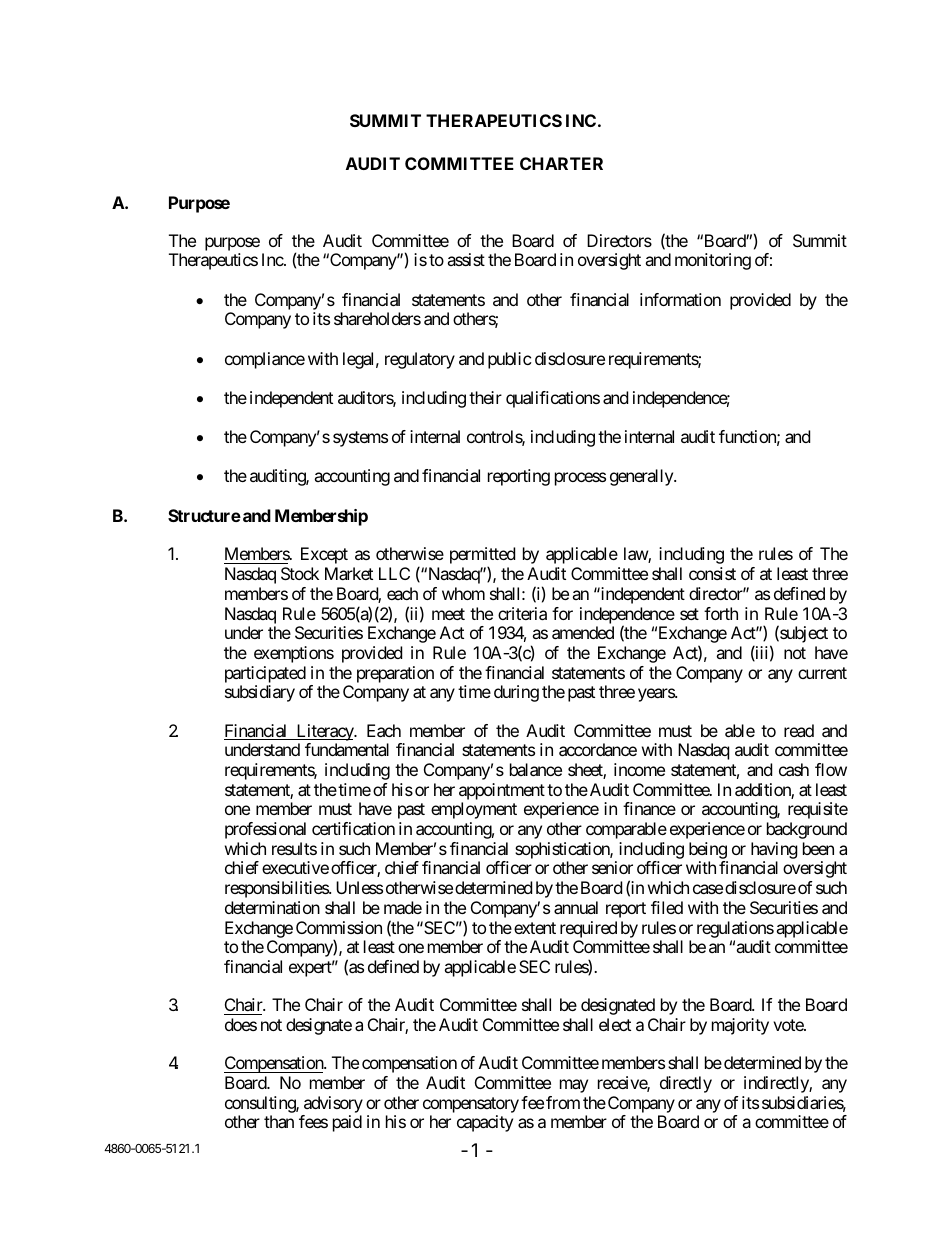 This screenshot has height=1233, width=952. I want to click on consulting, so click(261, 1106).
